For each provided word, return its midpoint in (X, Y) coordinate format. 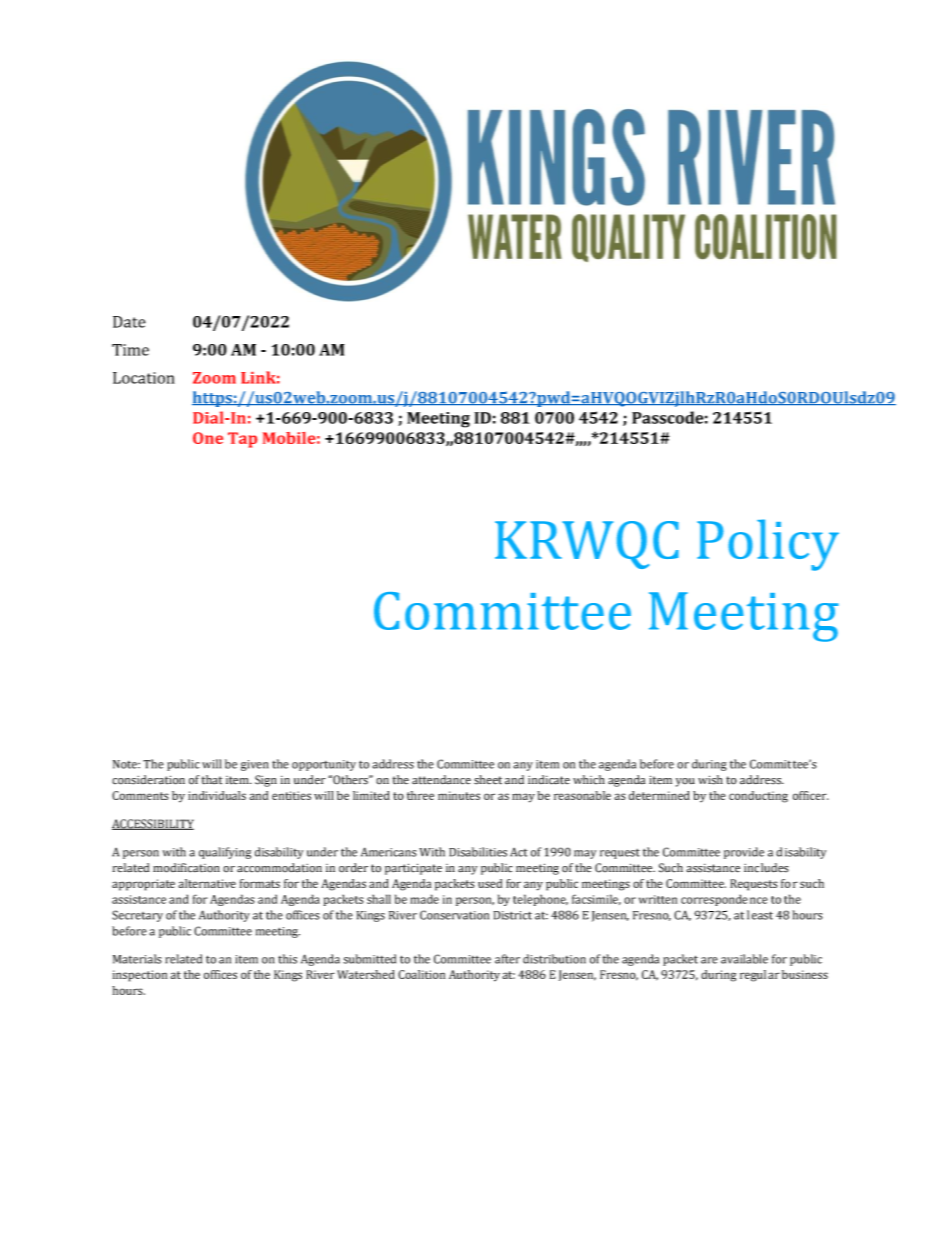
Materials (137, 959)
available (744, 959)
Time (130, 350)
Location (144, 378)
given (254, 765)
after (507, 959)
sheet (488, 780)
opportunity (324, 765)
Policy (768, 545)
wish (710, 780)
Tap (242, 440)
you (685, 782)
